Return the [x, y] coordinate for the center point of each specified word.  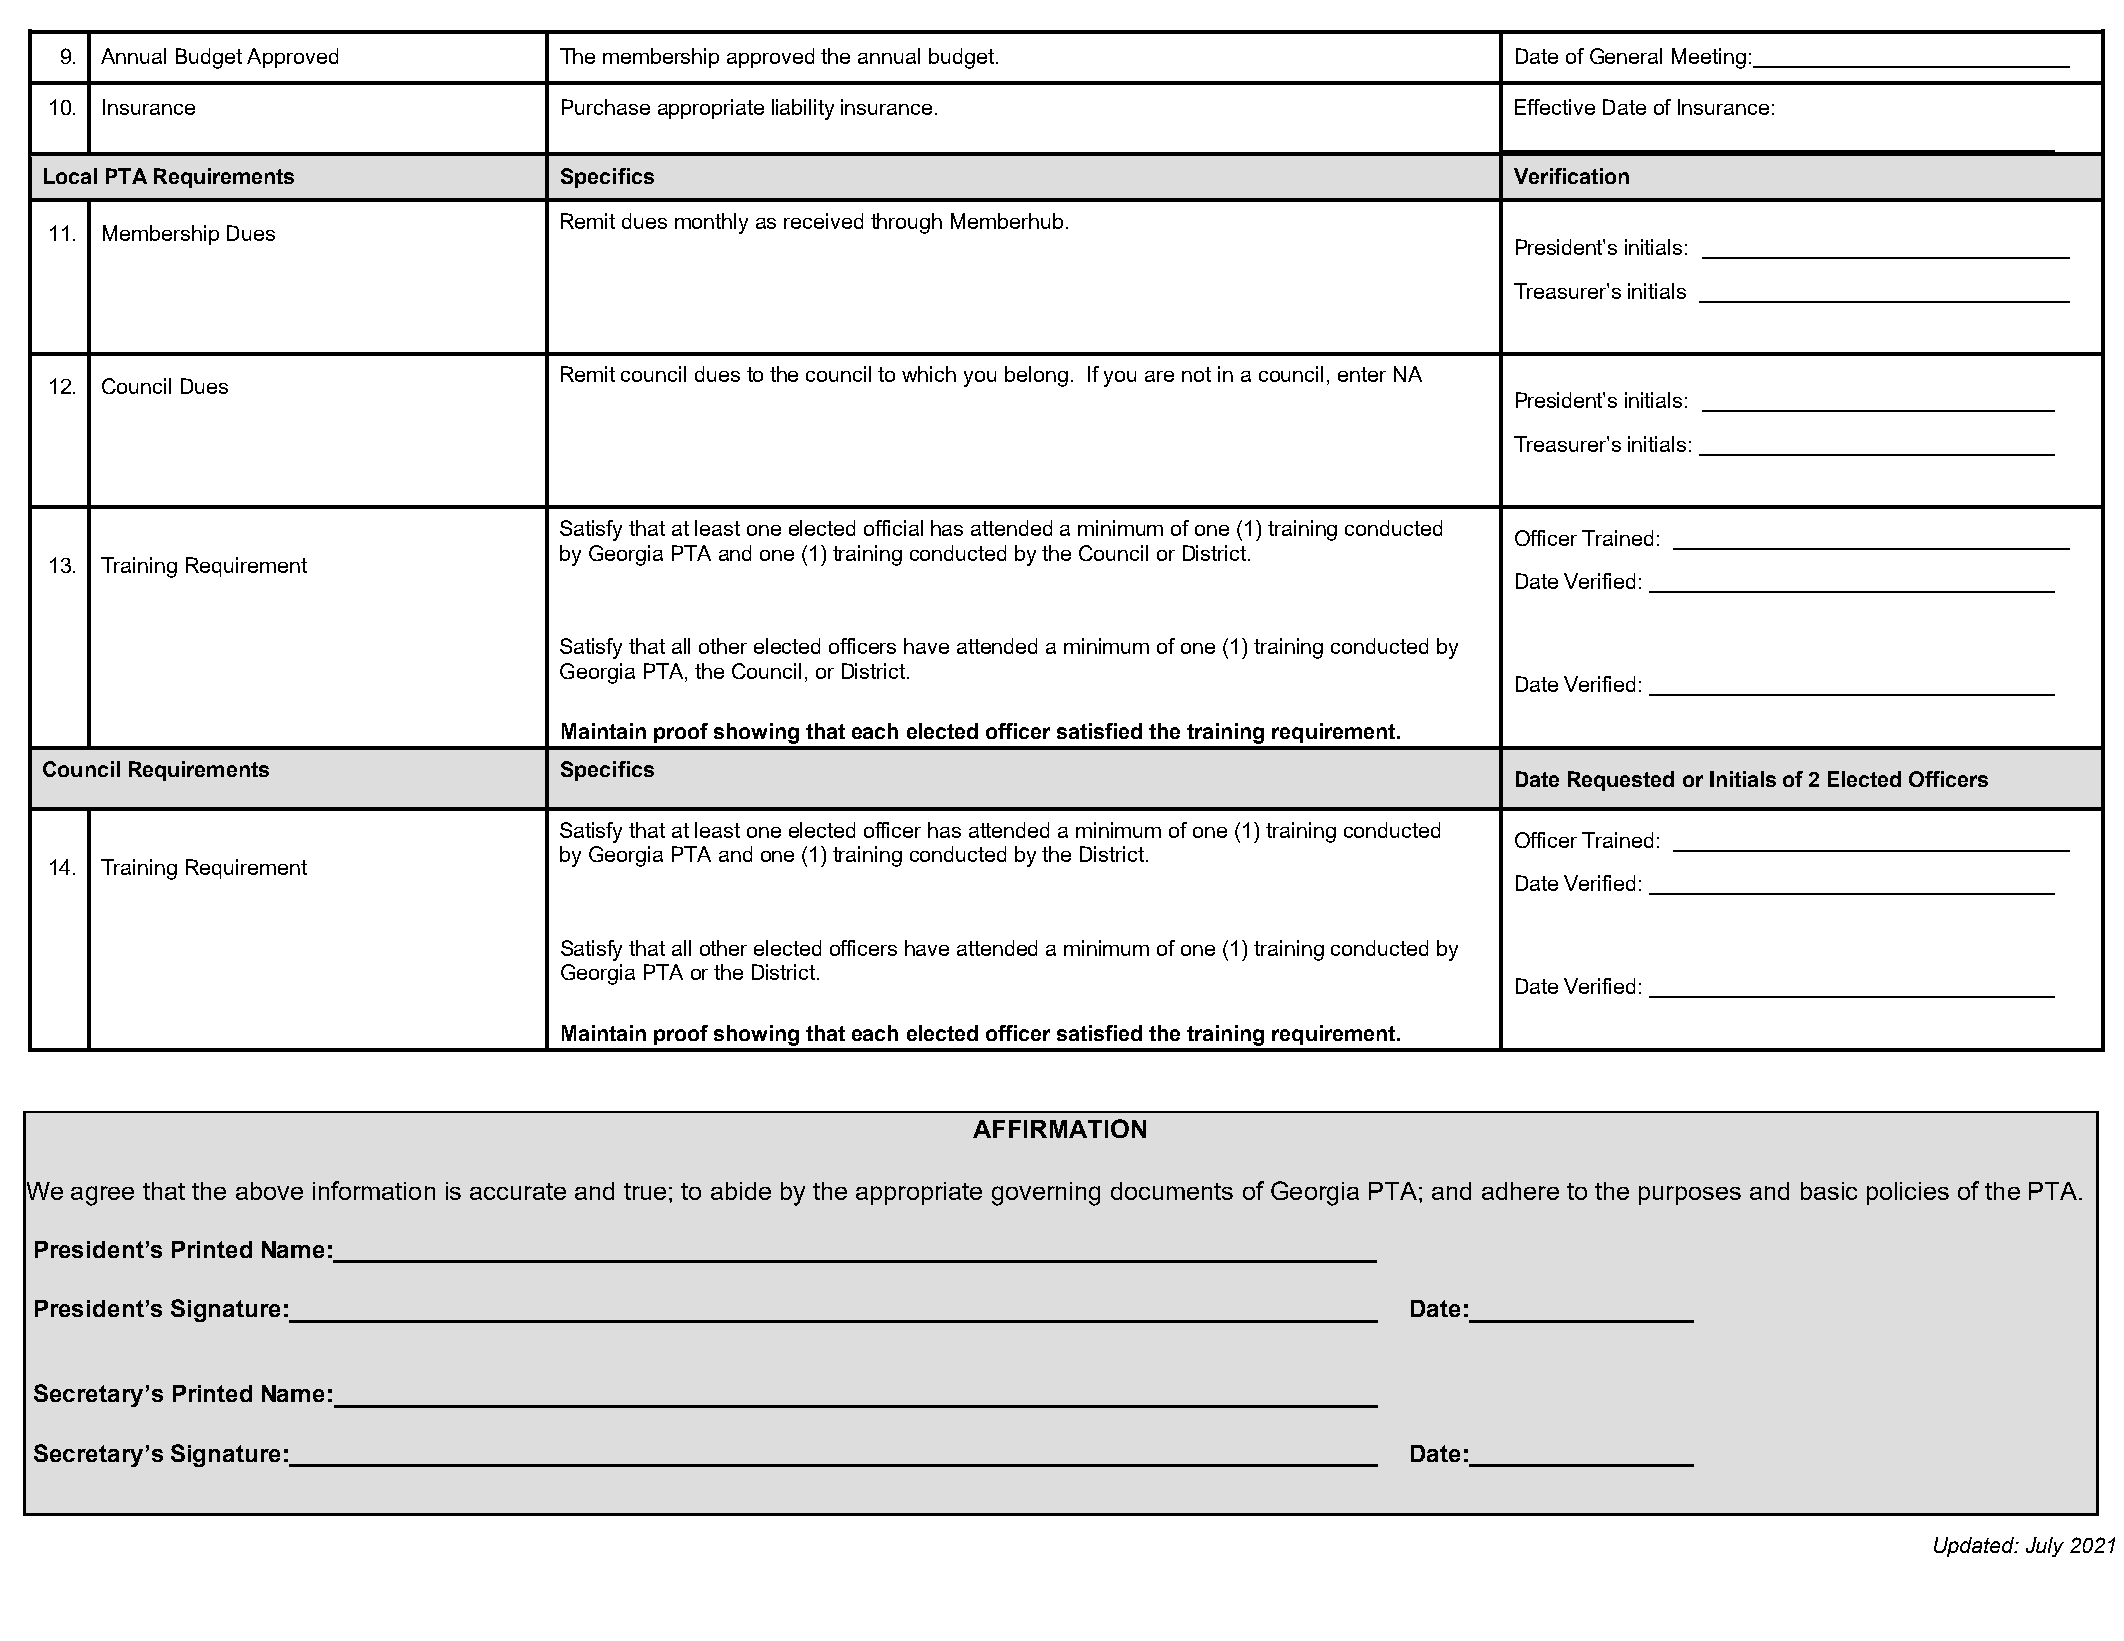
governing [1046, 1194]
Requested [1621, 781]
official [893, 528]
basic [1829, 1191]
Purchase [606, 107]
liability [803, 109]
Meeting [1709, 58]
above [269, 1191]
